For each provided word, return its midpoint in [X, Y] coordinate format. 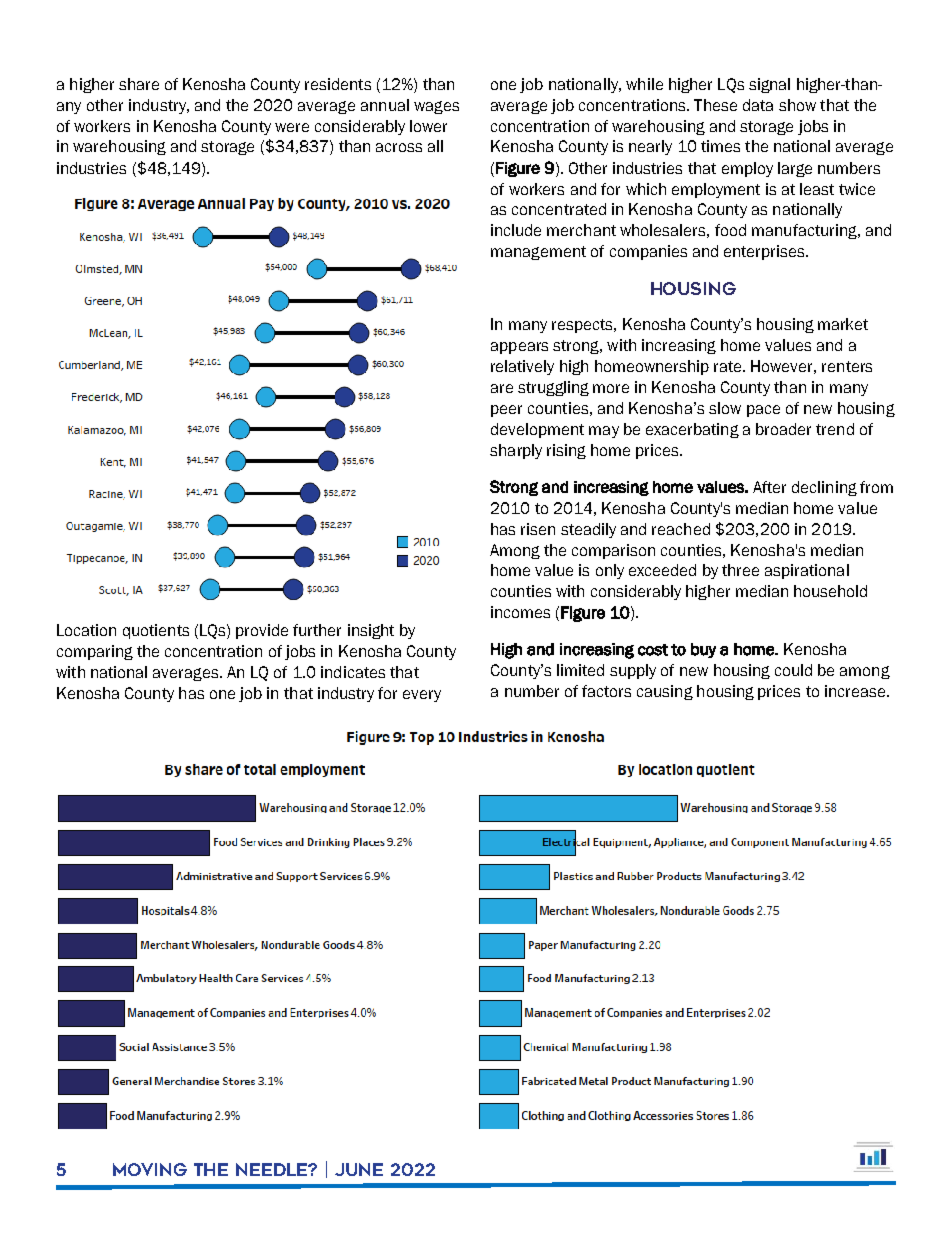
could [793, 670]
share [139, 84]
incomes [520, 612]
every [422, 696]
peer [506, 411]
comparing [95, 652]
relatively [522, 367]
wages [436, 107]
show [797, 105]
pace [763, 411]
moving [150, 1169]
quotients [156, 631]
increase [855, 691]
